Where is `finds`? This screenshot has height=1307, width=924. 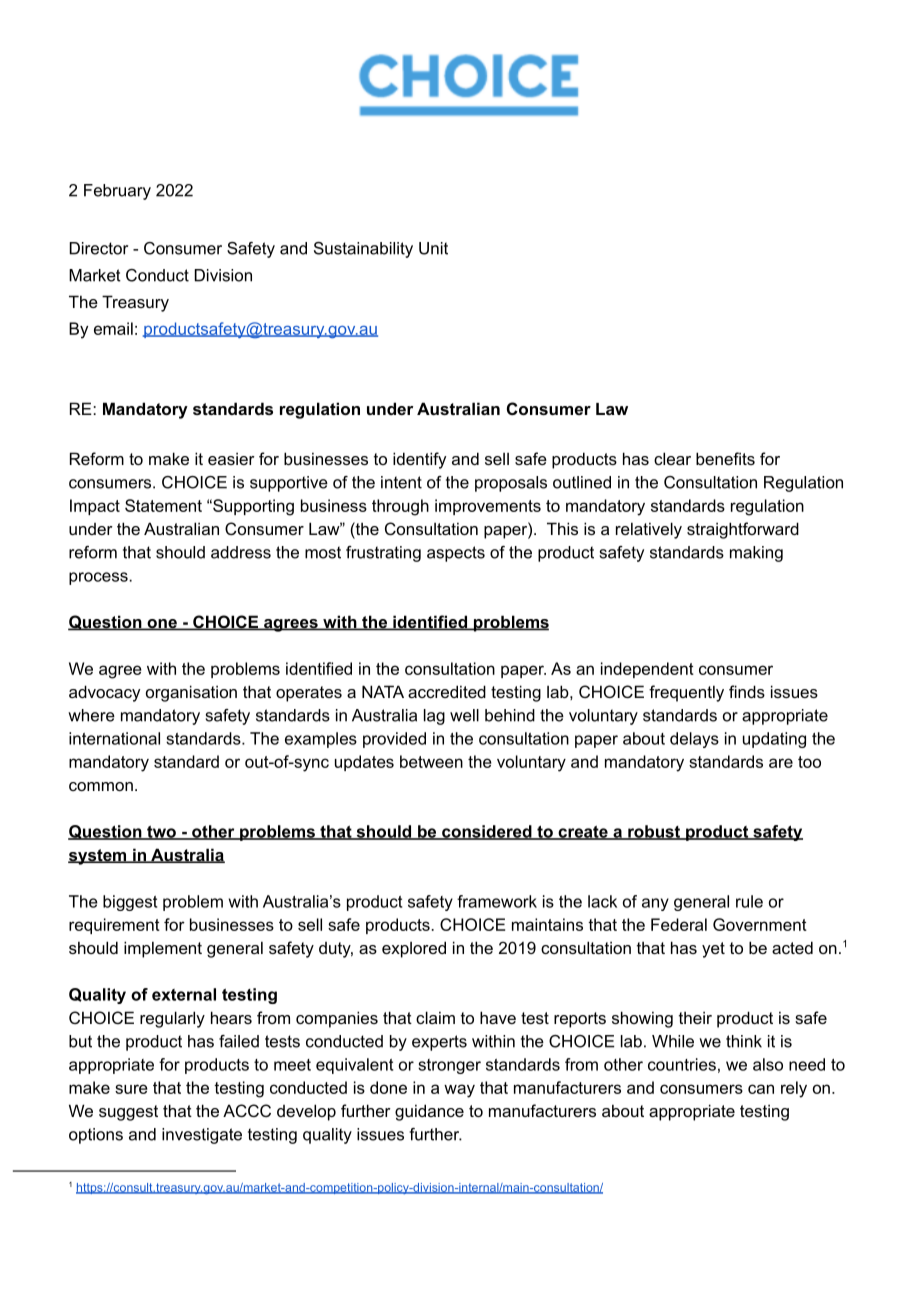 finds is located at coordinates (747, 691).
